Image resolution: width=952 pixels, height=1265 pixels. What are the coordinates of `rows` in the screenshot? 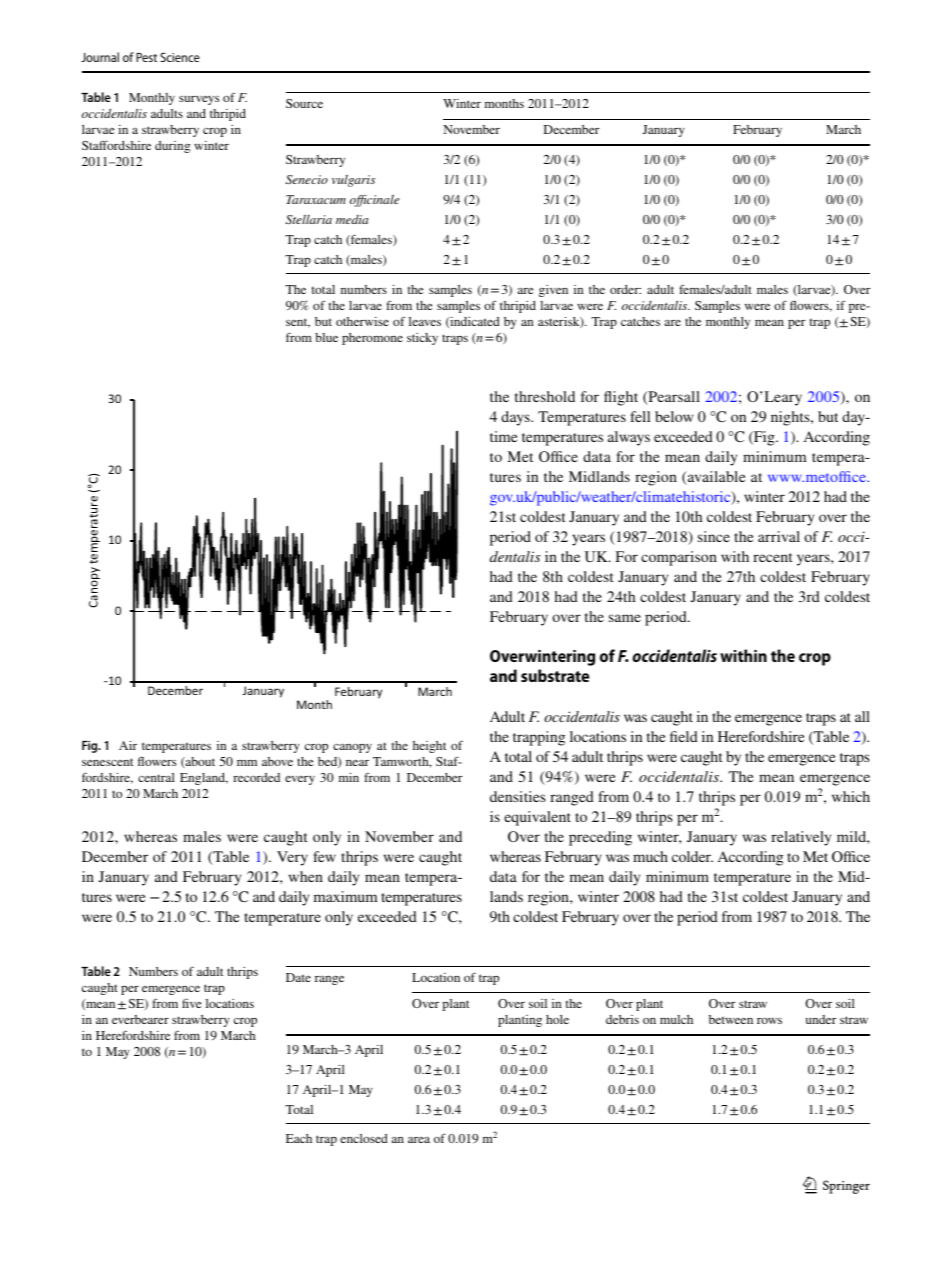 It's located at (769, 1020).
